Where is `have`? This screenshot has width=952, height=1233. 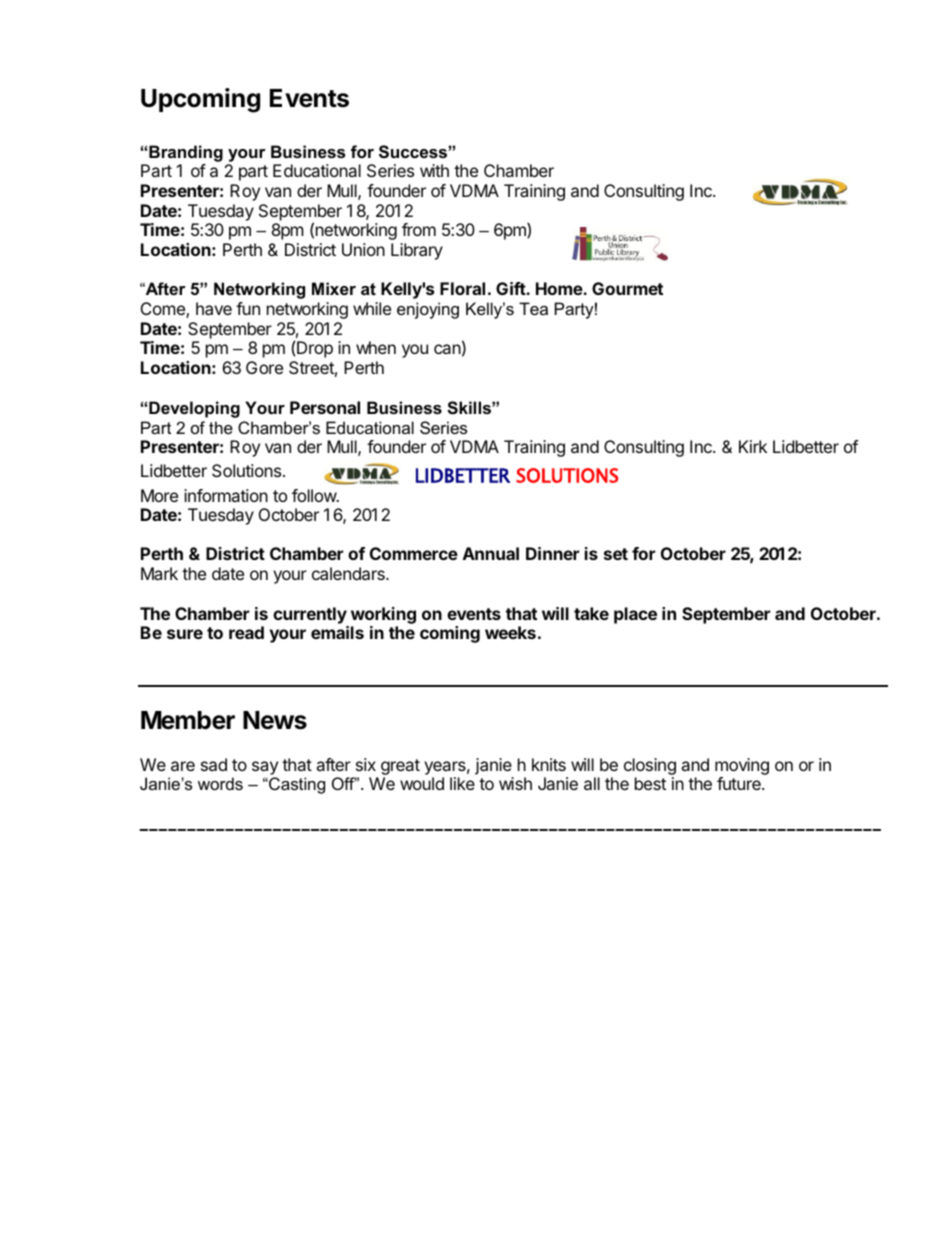 have is located at coordinates (214, 308).
